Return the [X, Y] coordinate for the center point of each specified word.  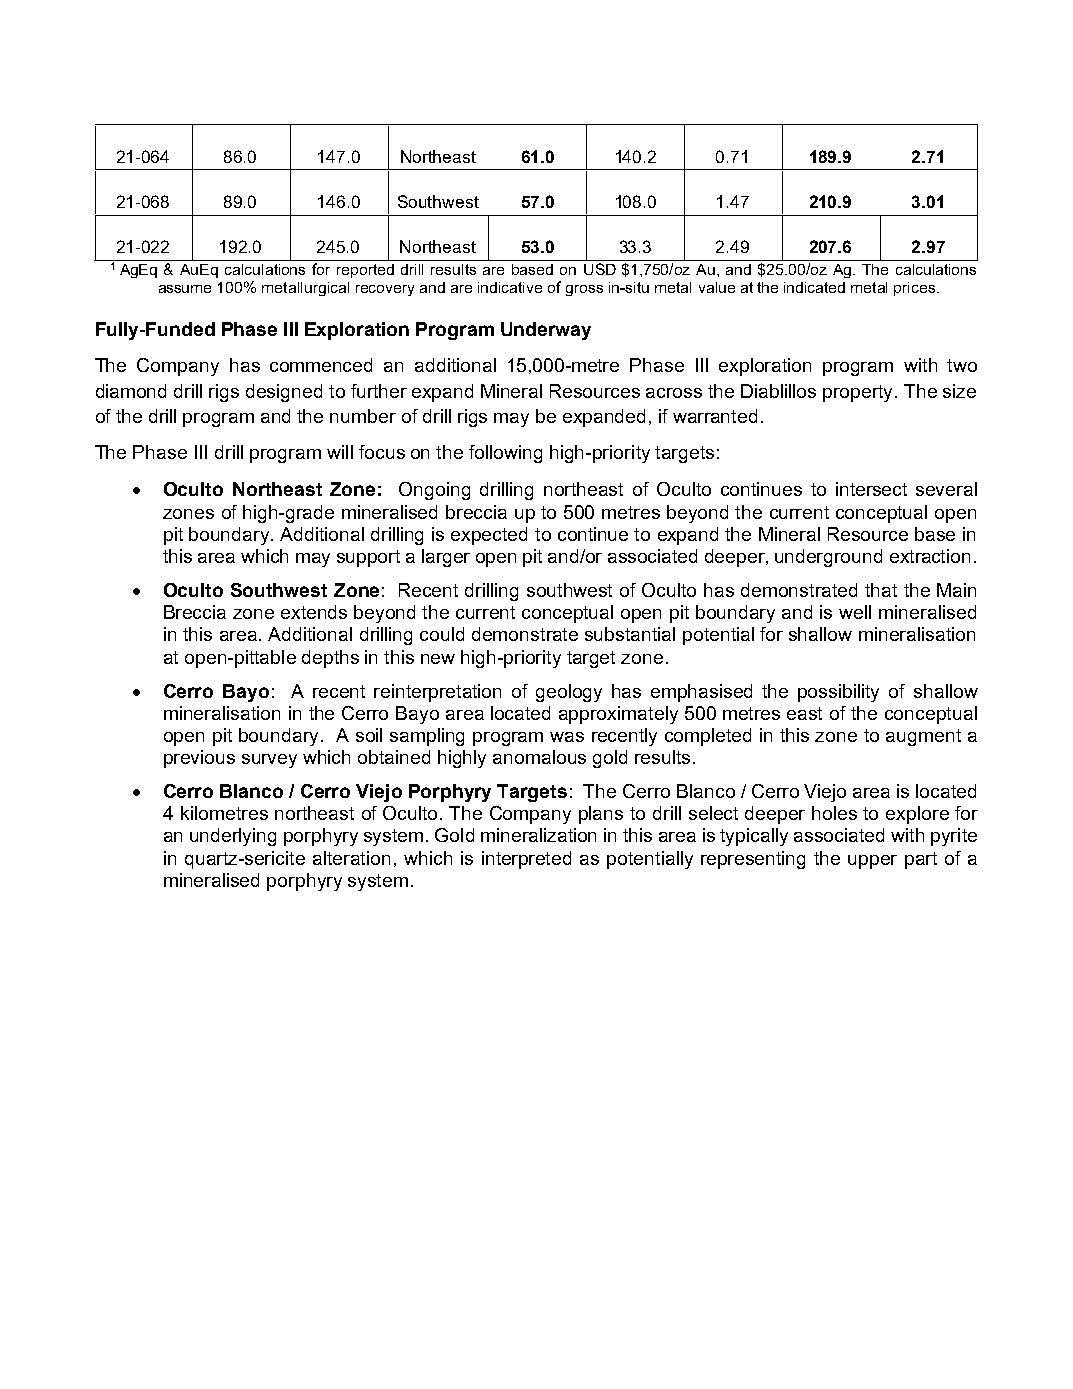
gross [584, 290]
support [368, 558]
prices [916, 289]
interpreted [526, 860]
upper [872, 862]
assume [185, 289]
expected [489, 536]
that [881, 590]
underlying [233, 837]
